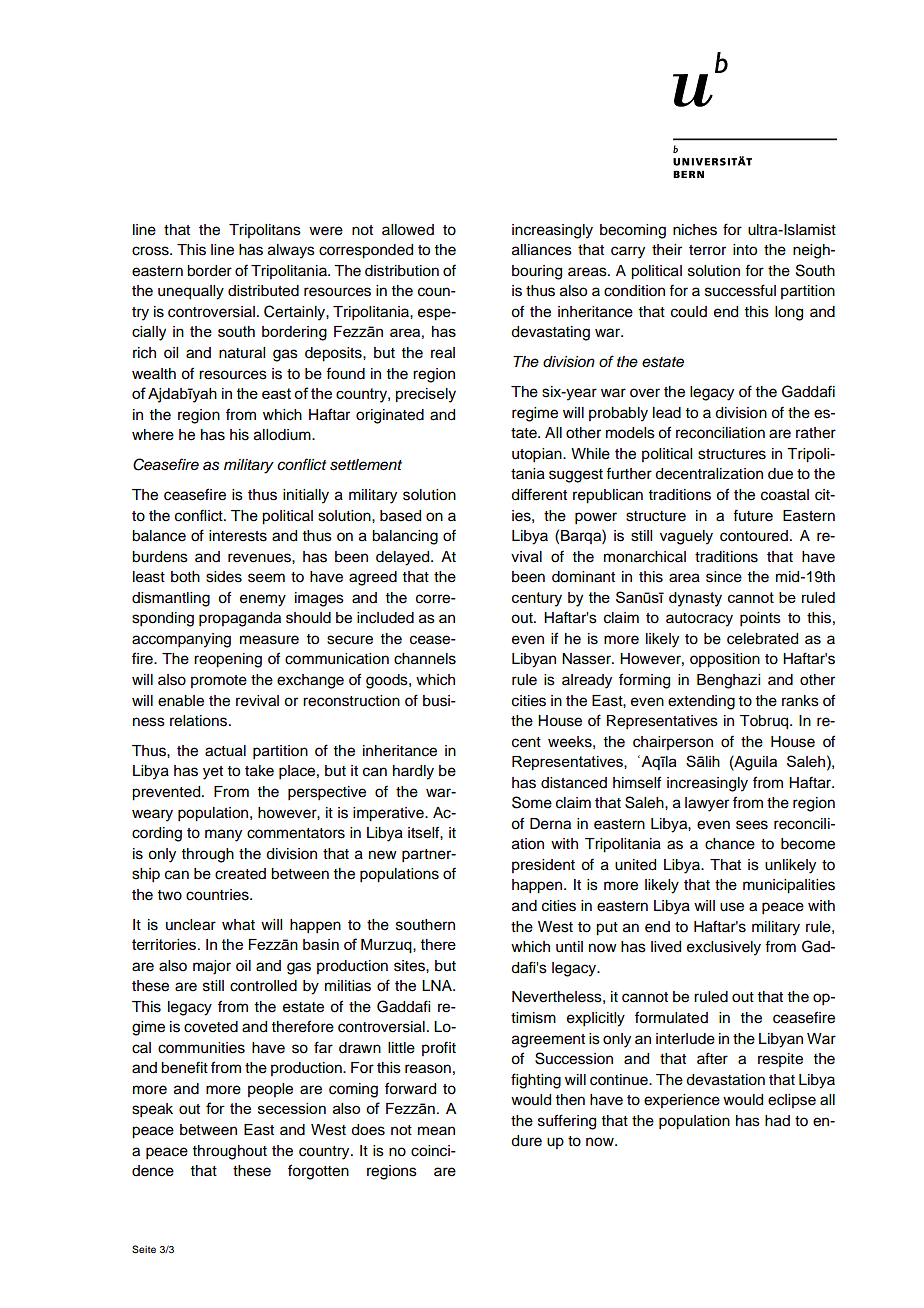 The image size is (924, 1308). Describe the element at coordinates (191, 292) in the image. I see `unequally` at that location.
